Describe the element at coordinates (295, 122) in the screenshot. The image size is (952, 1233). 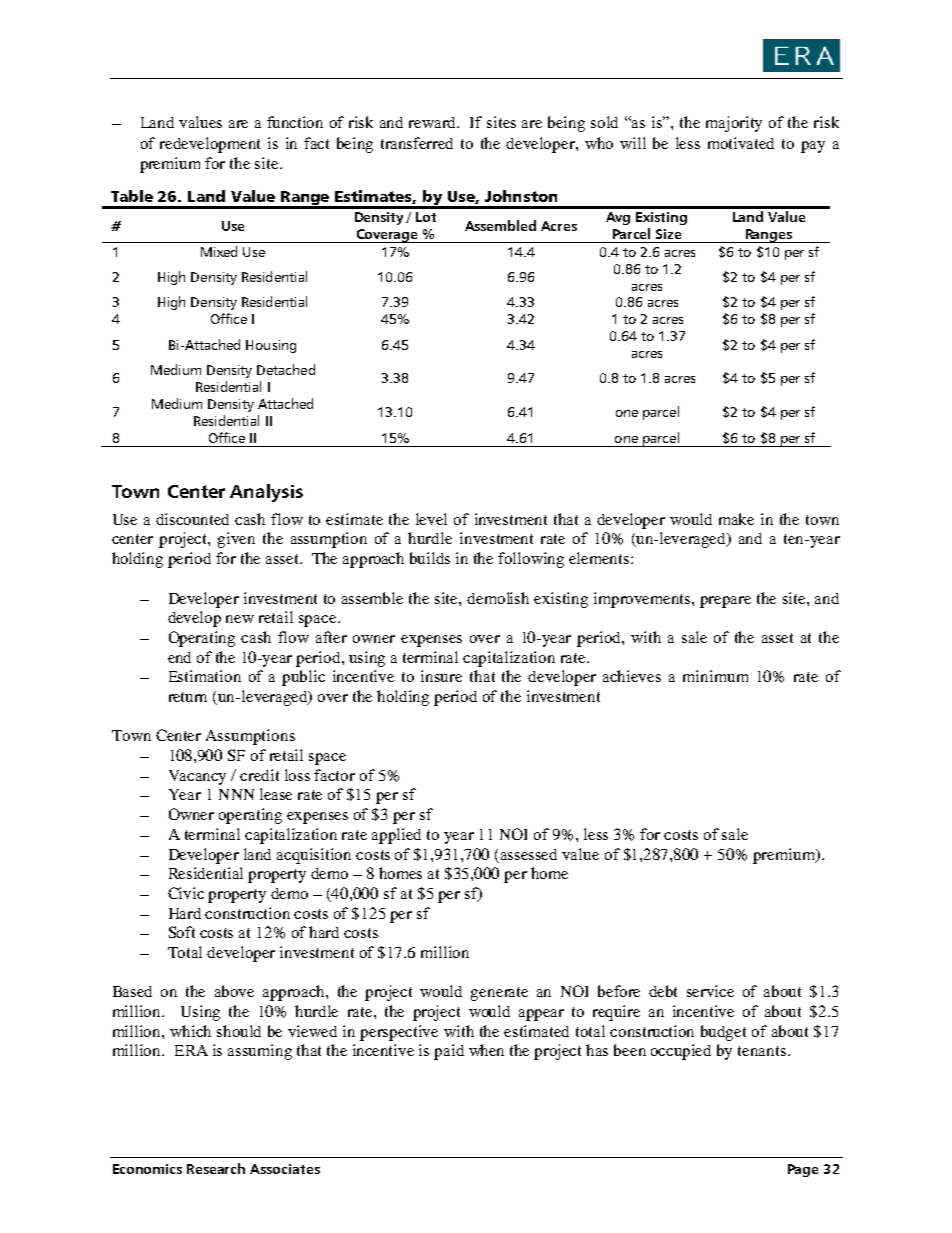
I see `function` at that location.
